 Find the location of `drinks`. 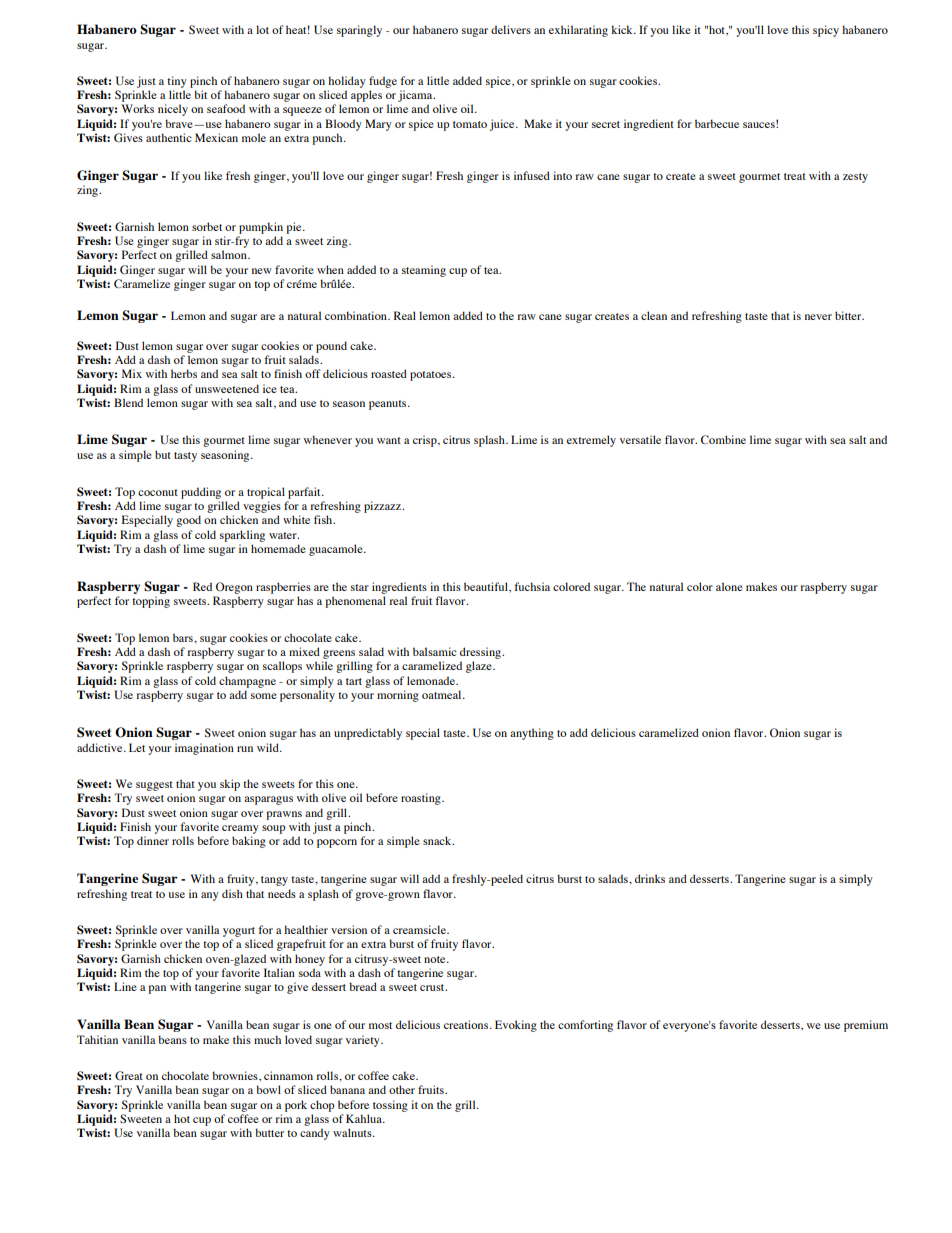

drinks is located at coordinates (650, 878).
